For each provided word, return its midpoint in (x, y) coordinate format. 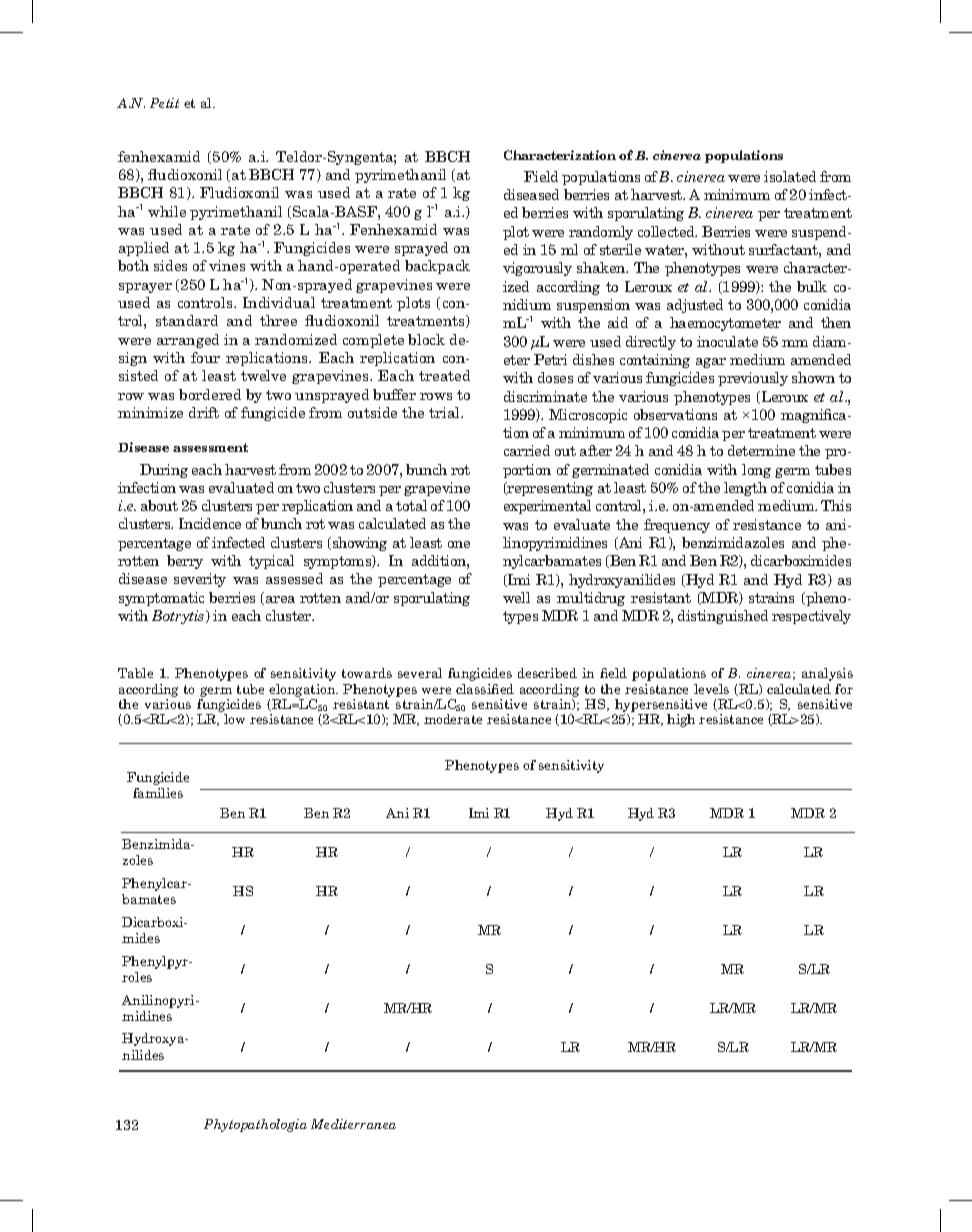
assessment (210, 447)
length (745, 489)
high (681, 720)
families (158, 793)
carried (527, 450)
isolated (790, 176)
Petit (164, 103)
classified (485, 689)
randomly (601, 233)
